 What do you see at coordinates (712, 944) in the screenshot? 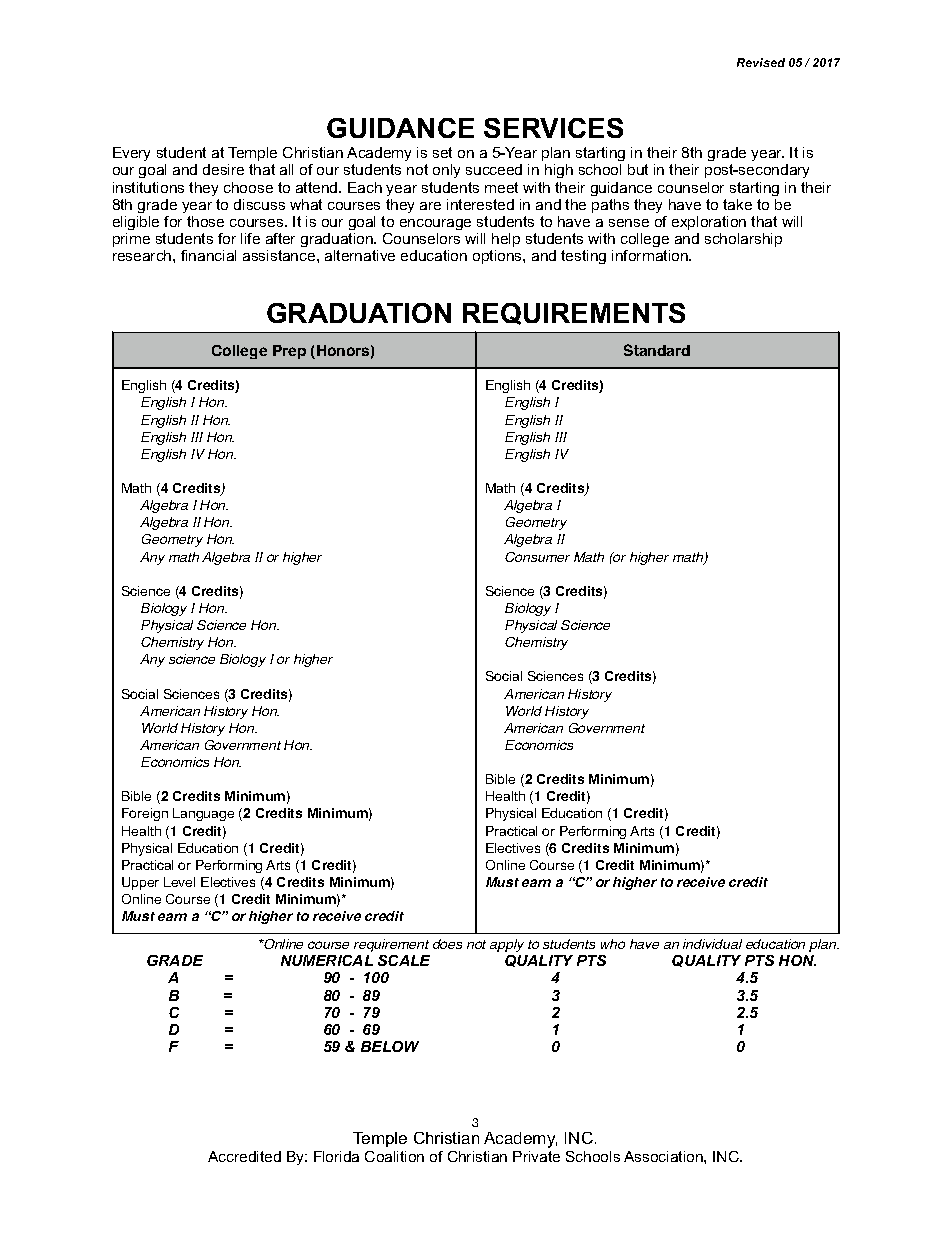
I see `individual` at bounding box center [712, 944].
